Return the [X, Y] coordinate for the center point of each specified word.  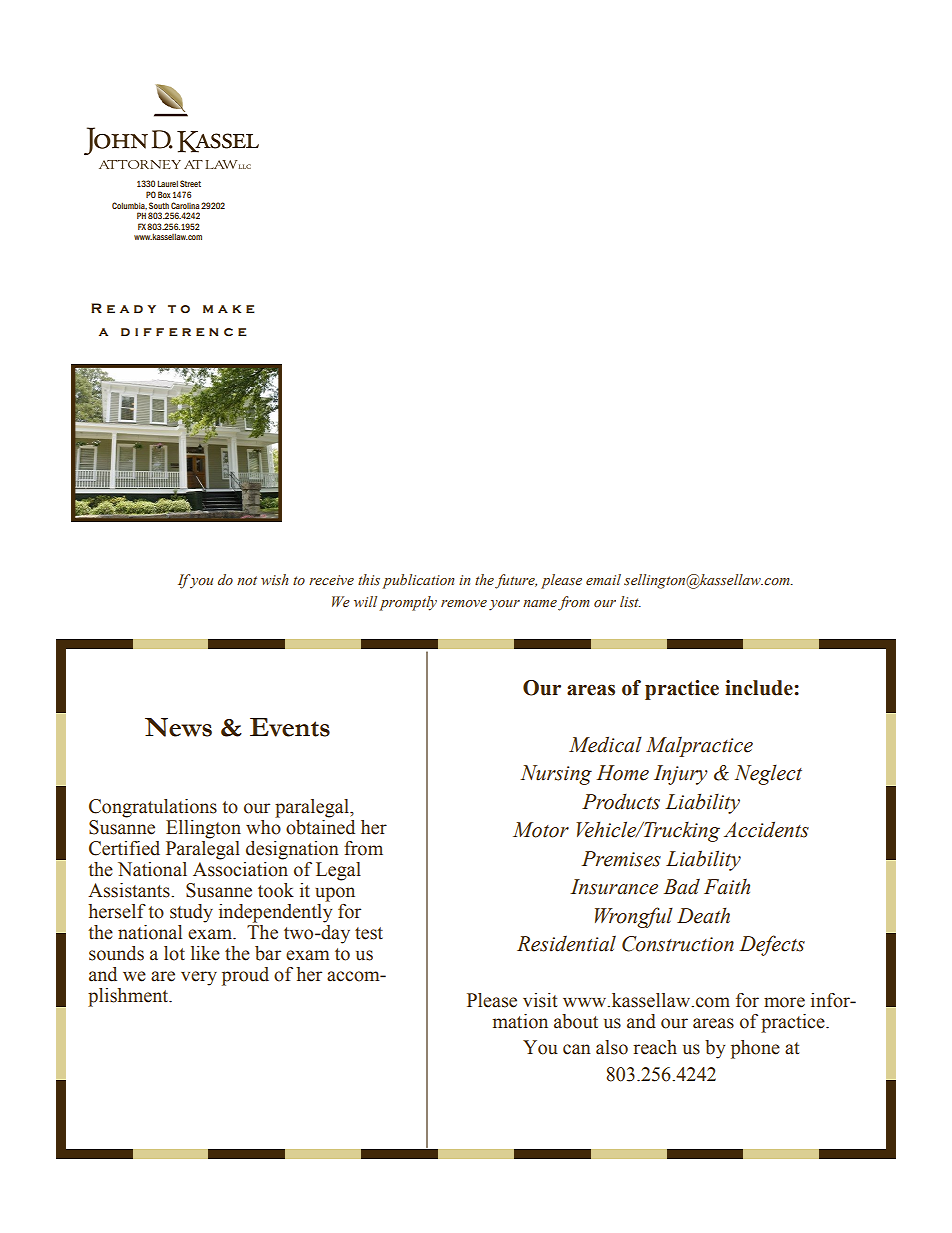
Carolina [185, 205]
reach [655, 1047]
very [199, 978]
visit [540, 1000]
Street [190, 183]
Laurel [168, 183]
